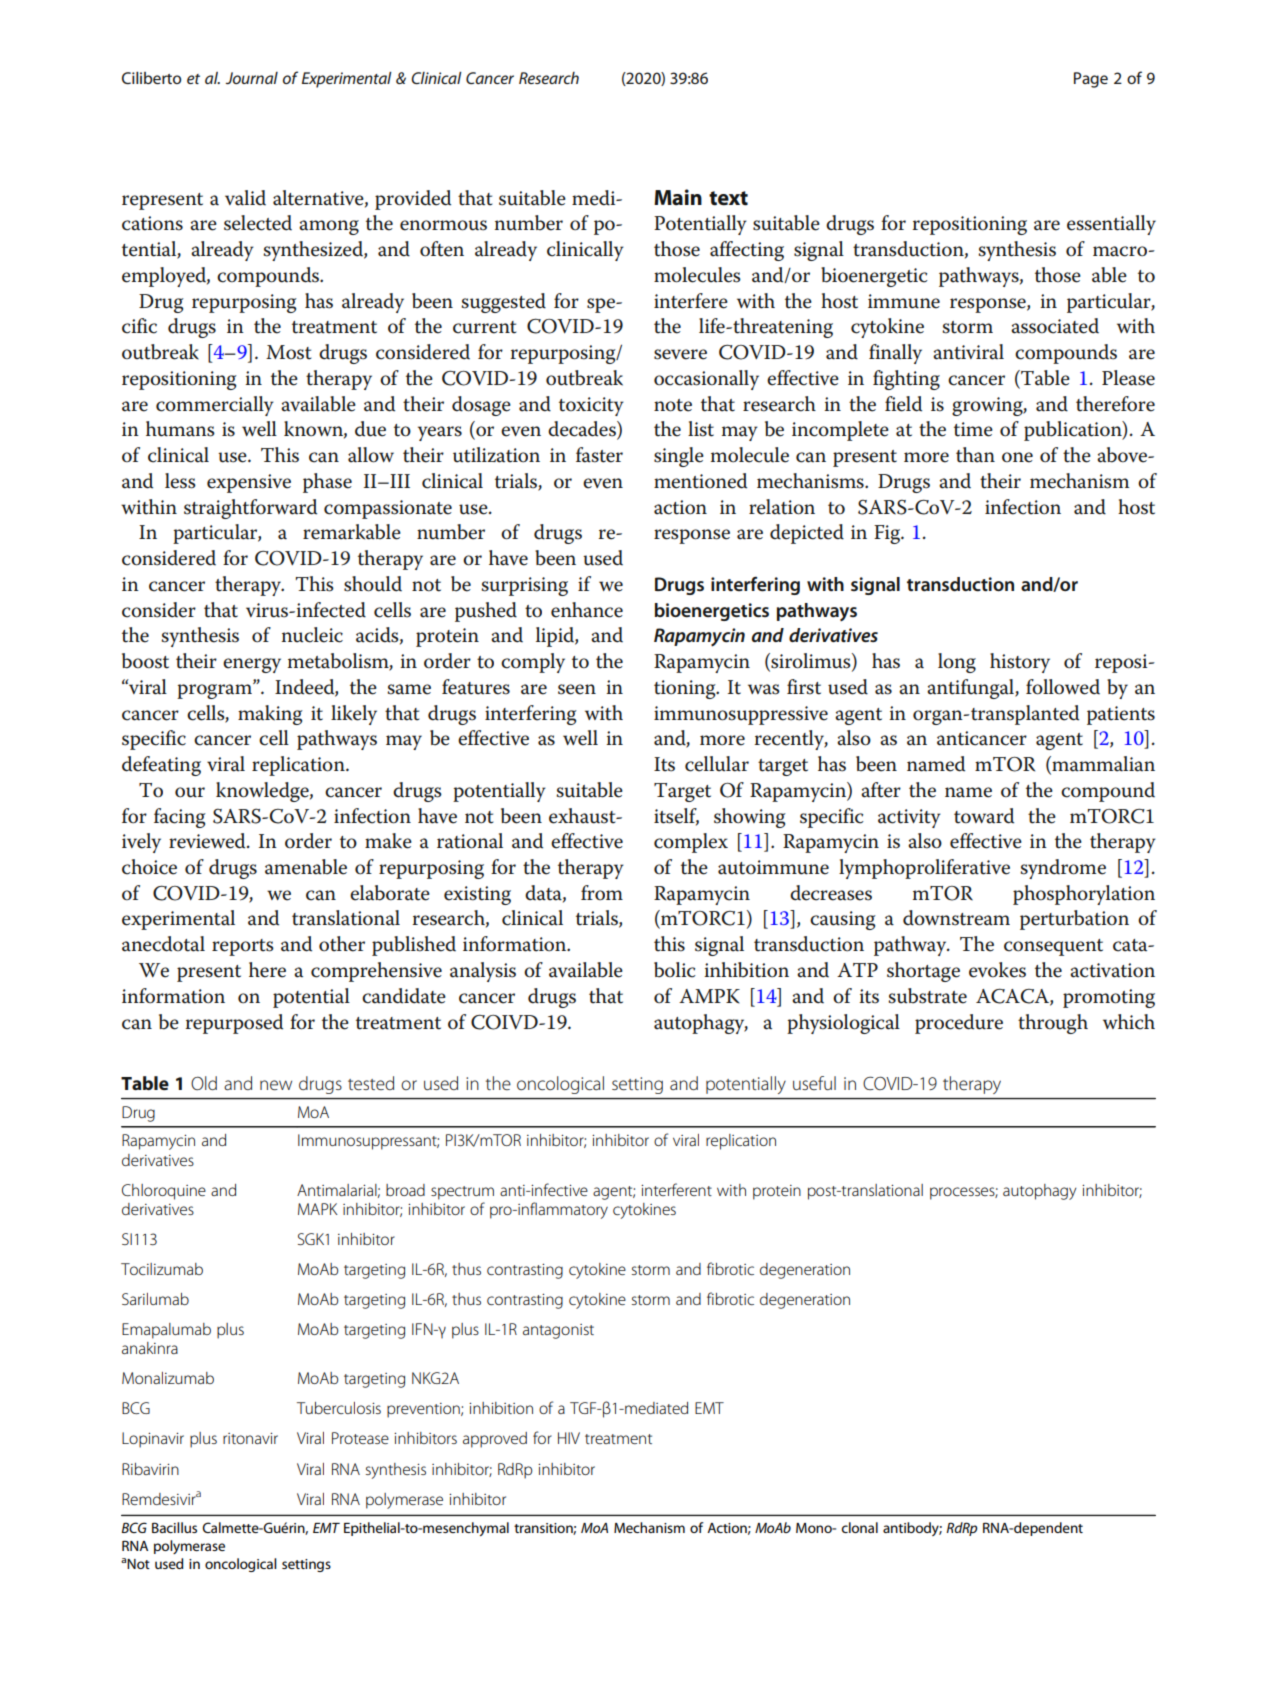 This image has width=1277, height=1697. I want to click on Main, so click(678, 197).
